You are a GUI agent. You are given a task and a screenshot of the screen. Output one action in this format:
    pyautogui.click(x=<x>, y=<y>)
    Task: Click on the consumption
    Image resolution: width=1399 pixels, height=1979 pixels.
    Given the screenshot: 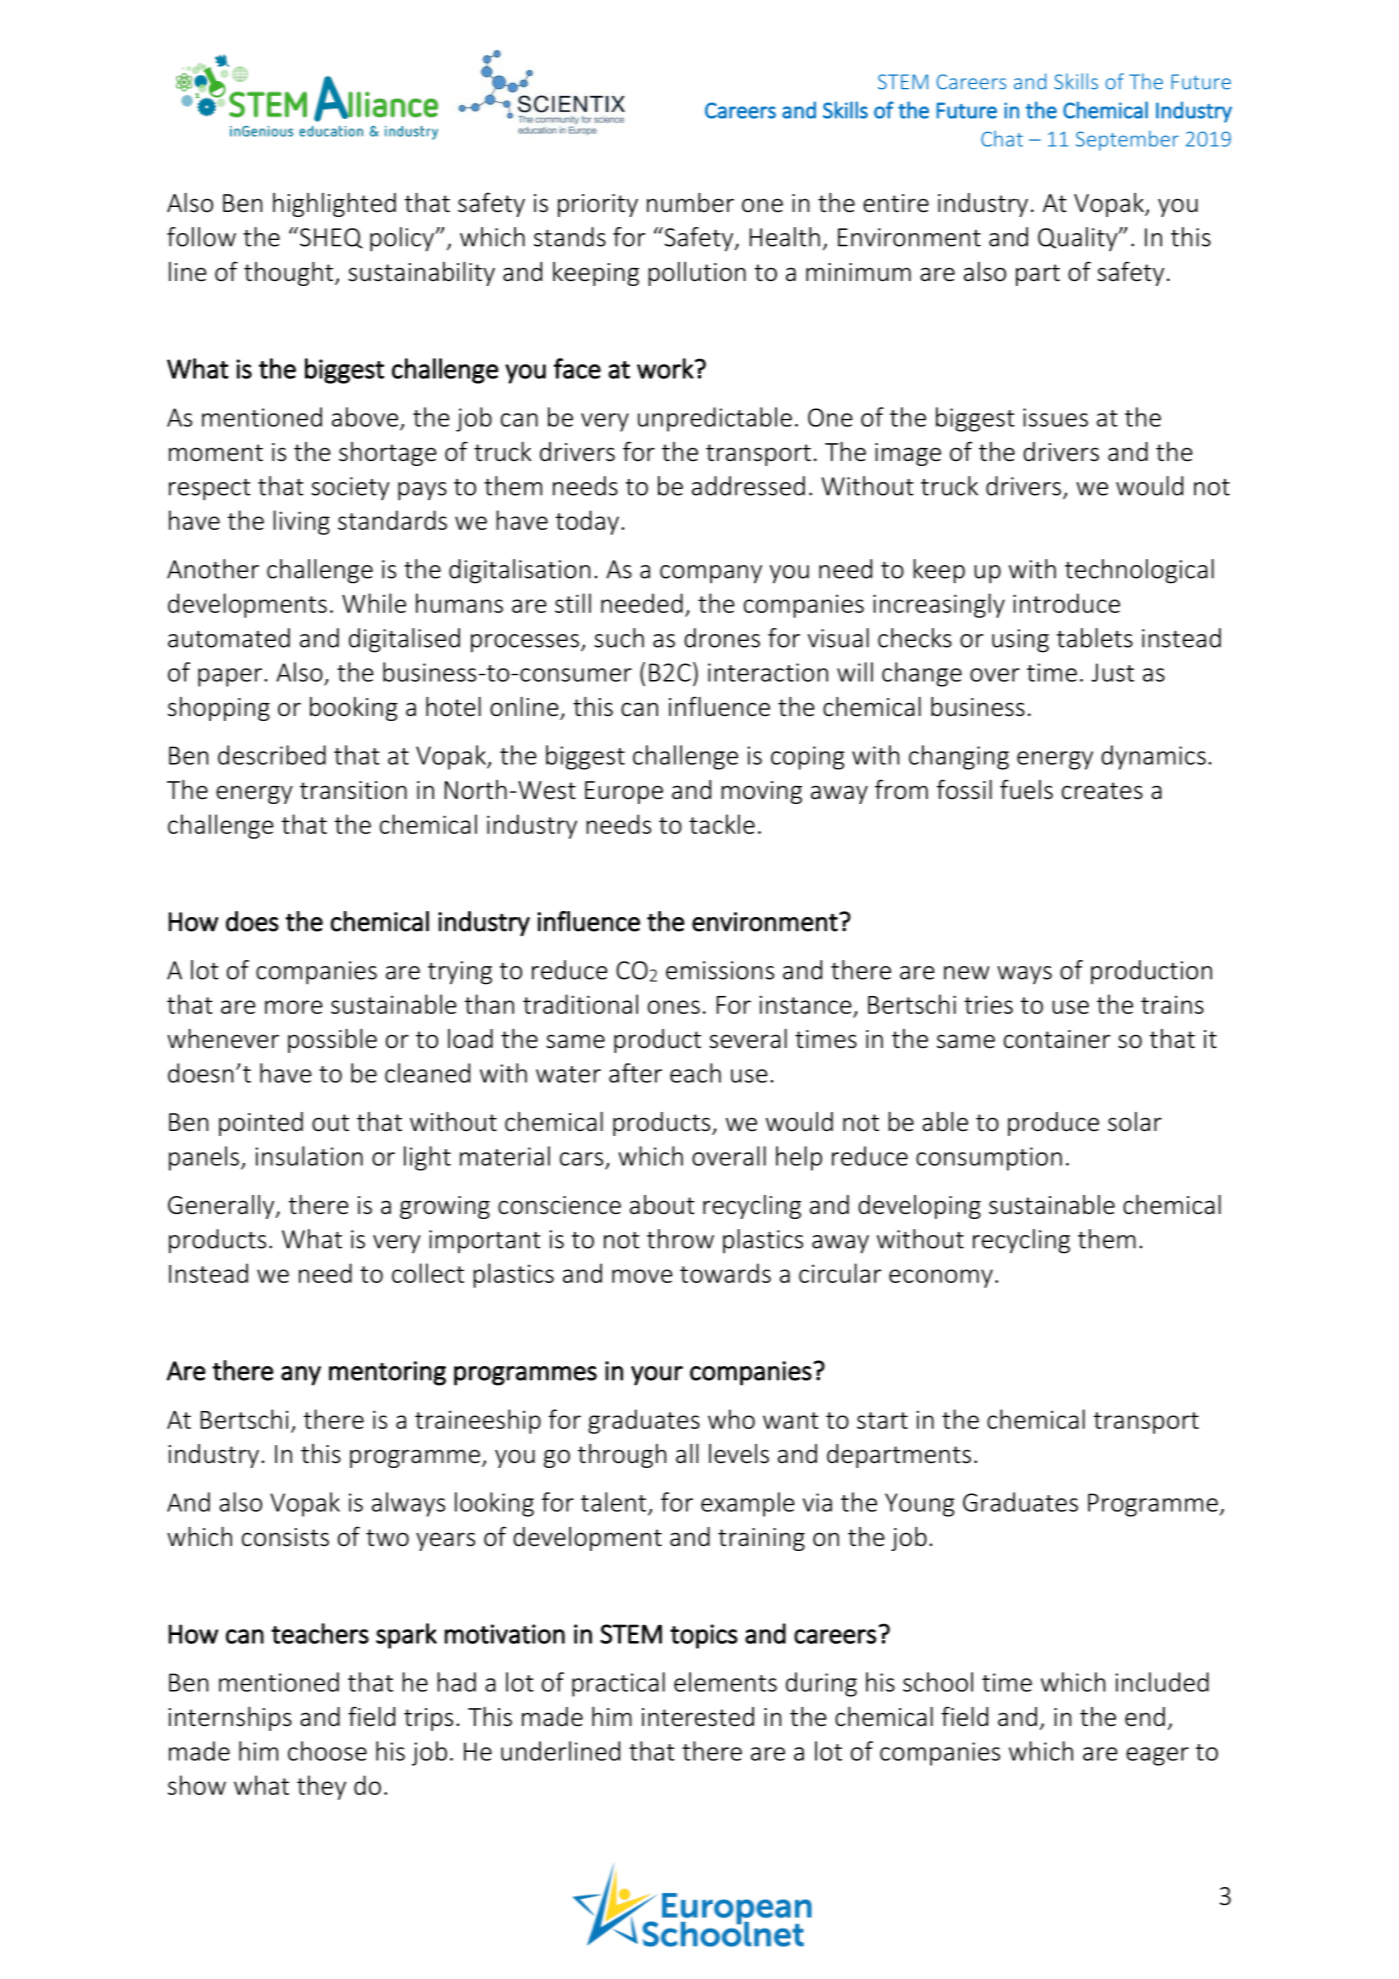 What is the action you would take?
    pyautogui.click(x=989, y=1159)
